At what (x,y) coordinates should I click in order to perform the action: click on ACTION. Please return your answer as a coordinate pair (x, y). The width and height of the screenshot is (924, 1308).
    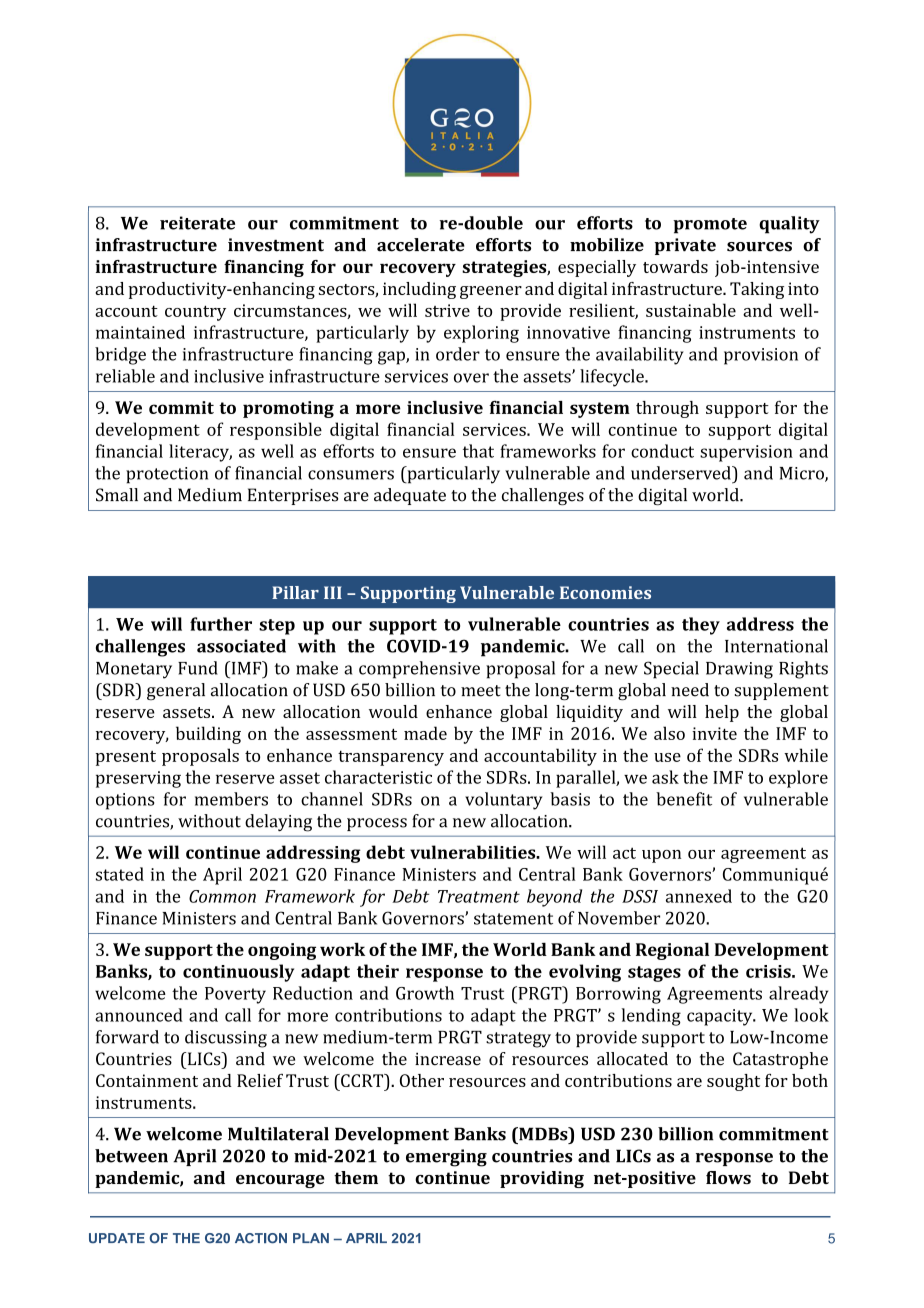
    Looking at the image, I should click on (261, 1238).
